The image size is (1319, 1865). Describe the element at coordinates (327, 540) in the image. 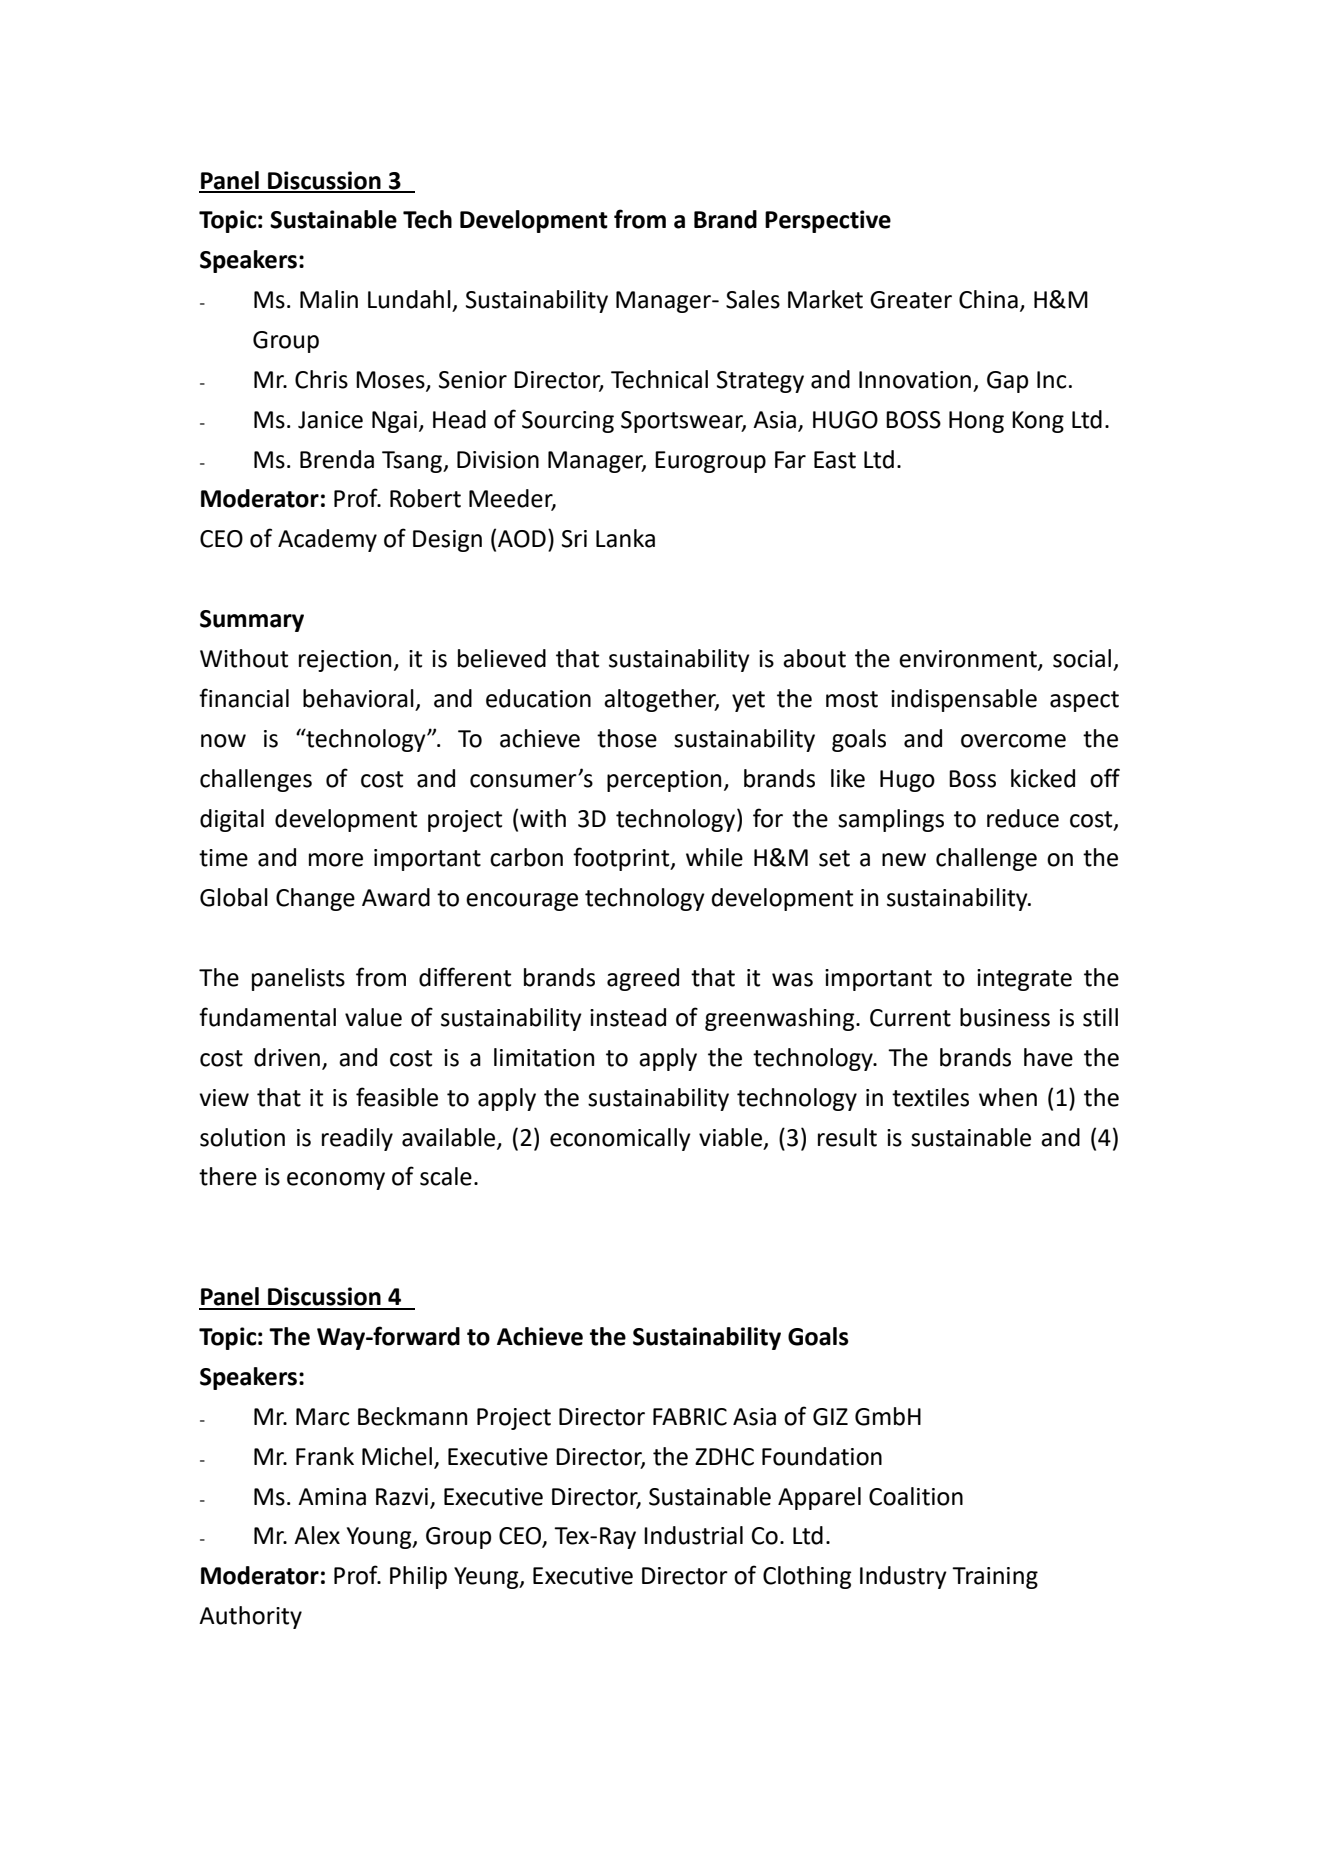

I see `Academy` at that location.
